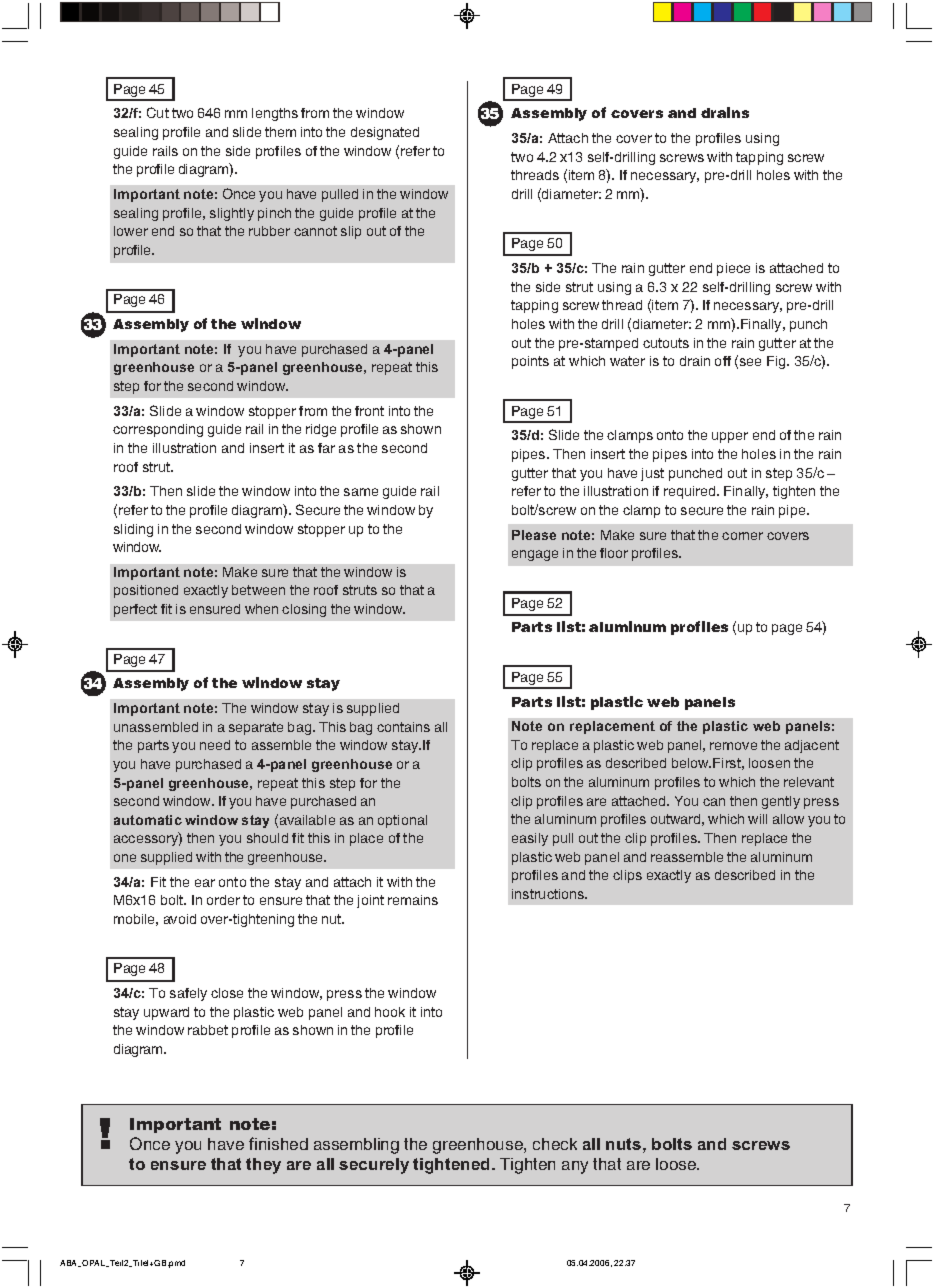 The height and width of the screenshot is (1288, 934). I want to click on when, so click(261, 609).
